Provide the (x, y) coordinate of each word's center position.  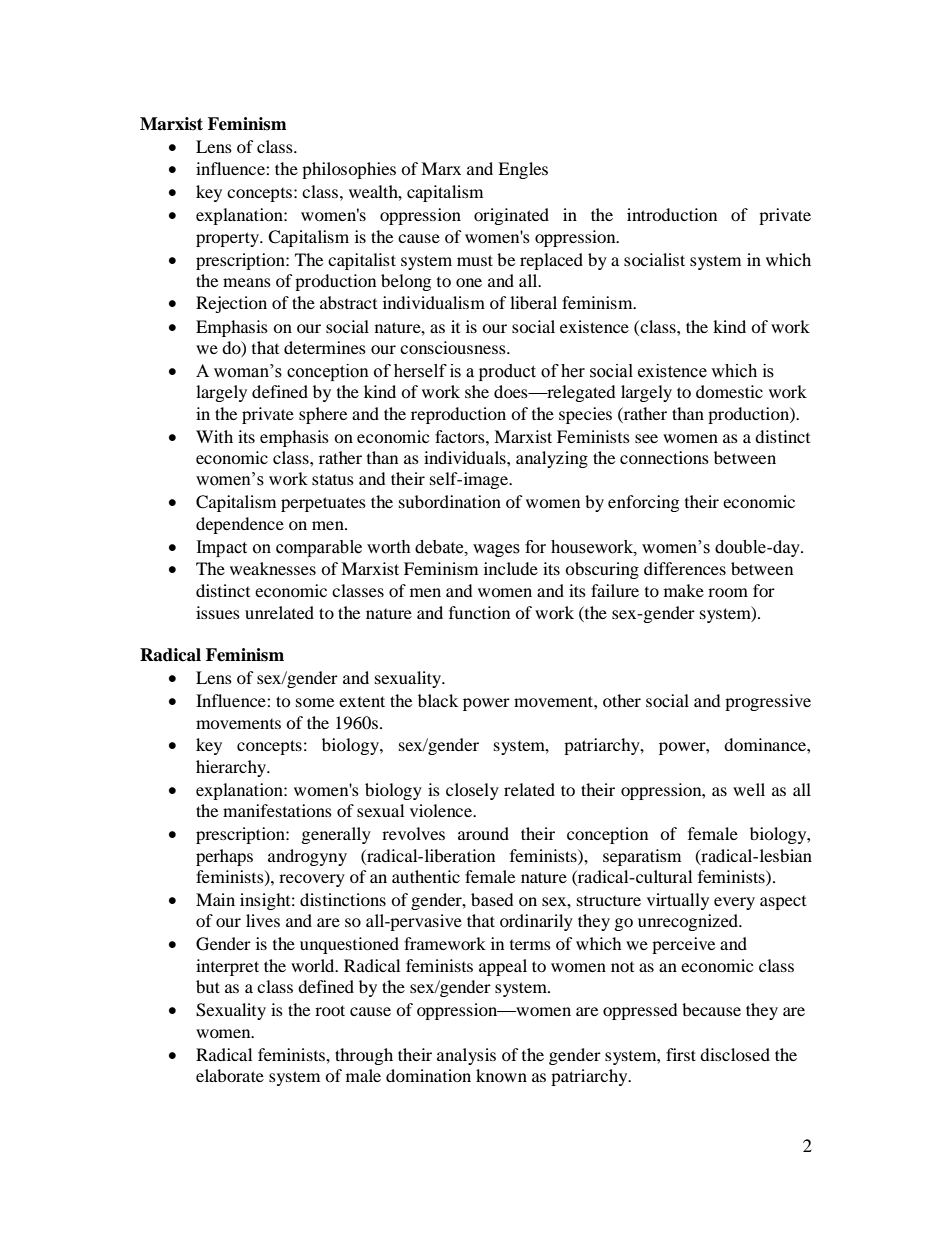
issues (218, 612)
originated (511, 216)
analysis (466, 1056)
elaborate (230, 1075)
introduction (672, 214)
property (228, 239)
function (479, 612)
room (728, 592)
